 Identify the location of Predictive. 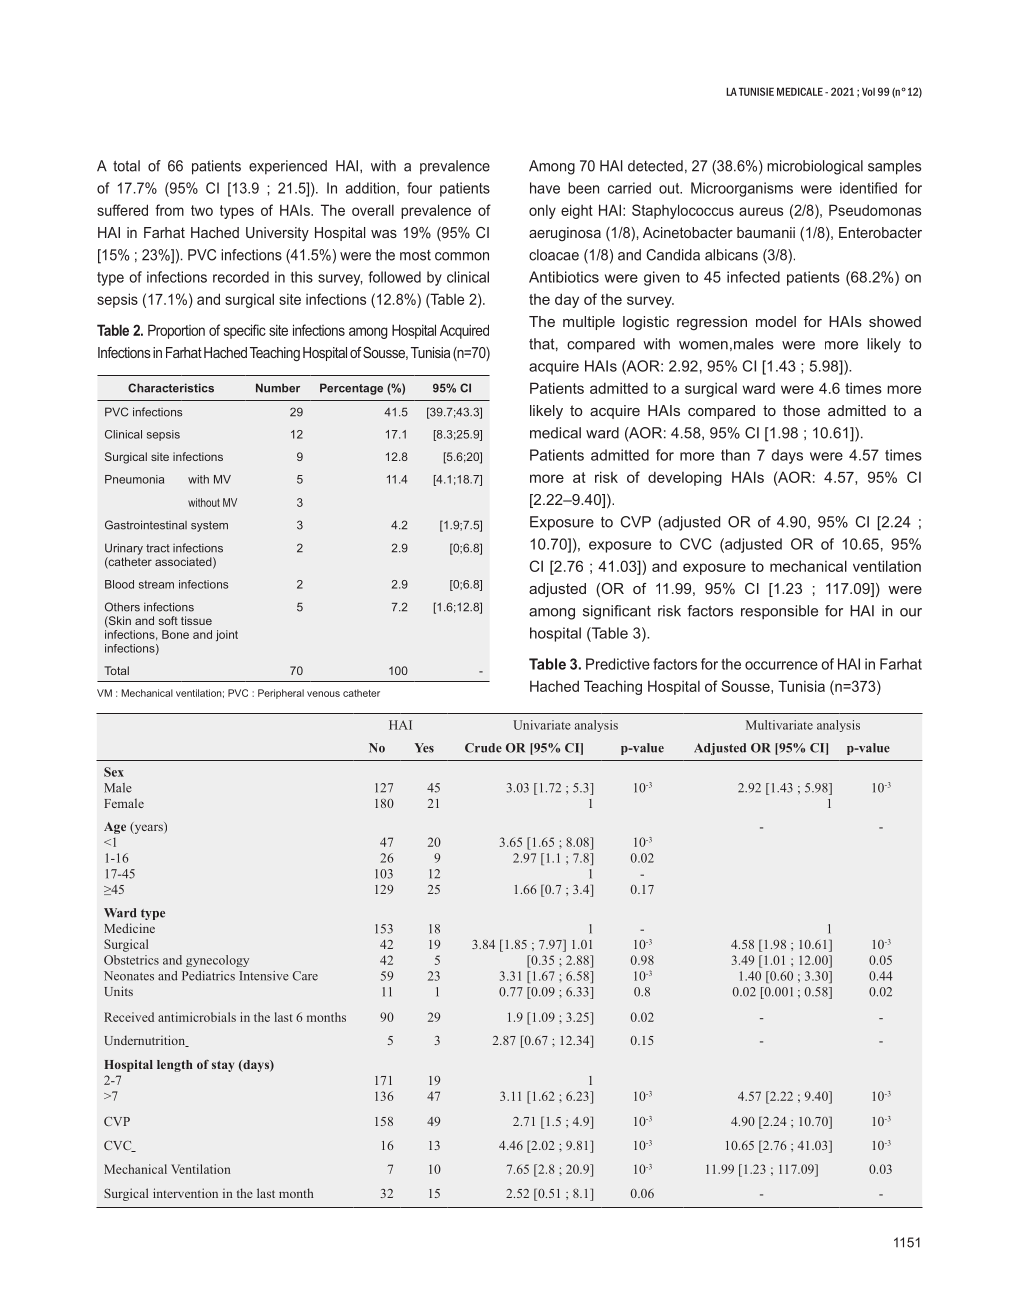
(618, 664).
